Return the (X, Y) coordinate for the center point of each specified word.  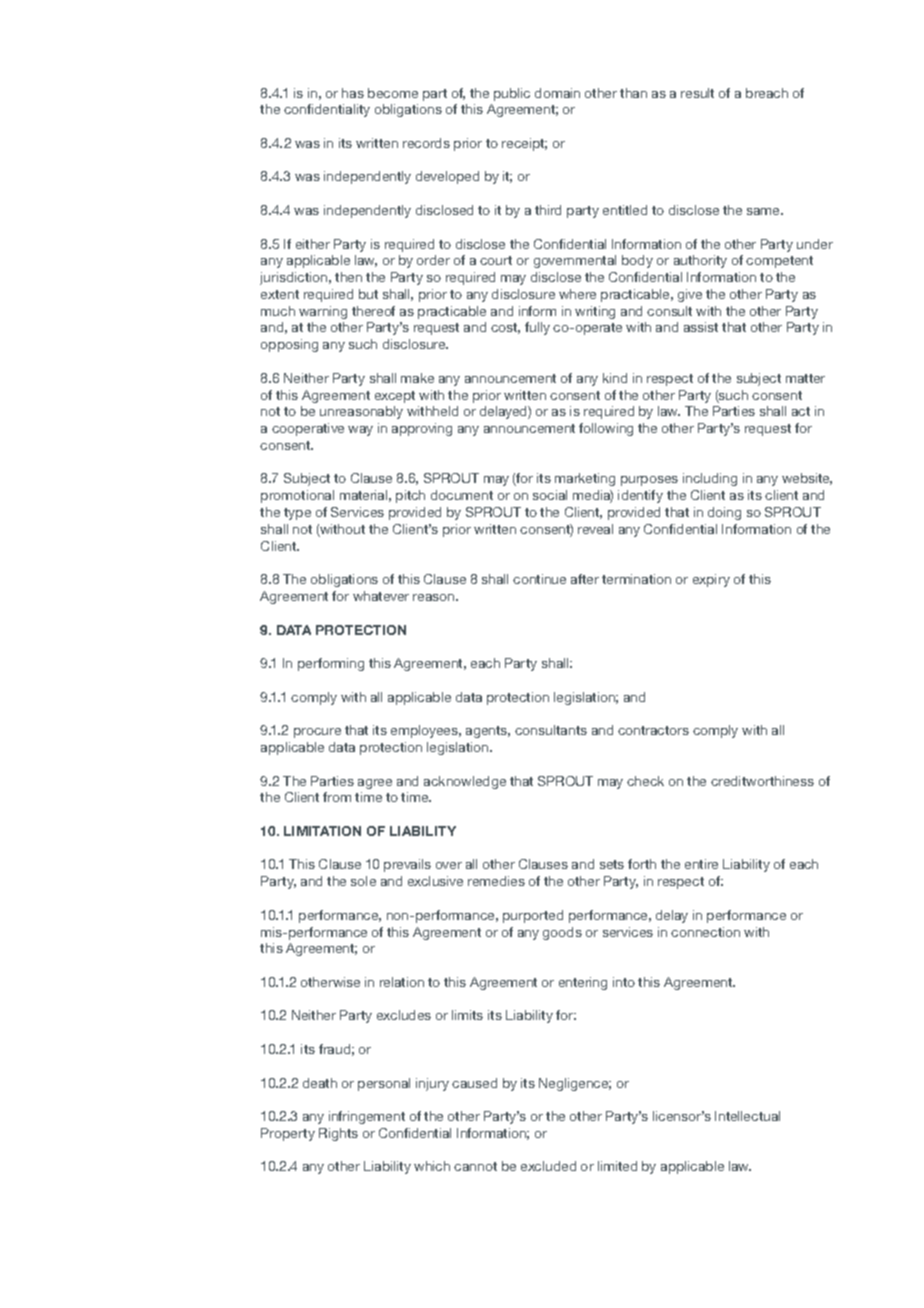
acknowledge (465, 782)
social (550, 495)
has (353, 93)
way (360, 431)
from (337, 797)
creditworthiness (762, 781)
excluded (548, 1166)
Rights (338, 1134)
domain (557, 93)
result (697, 93)
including (710, 479)
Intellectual (747, 1116)
